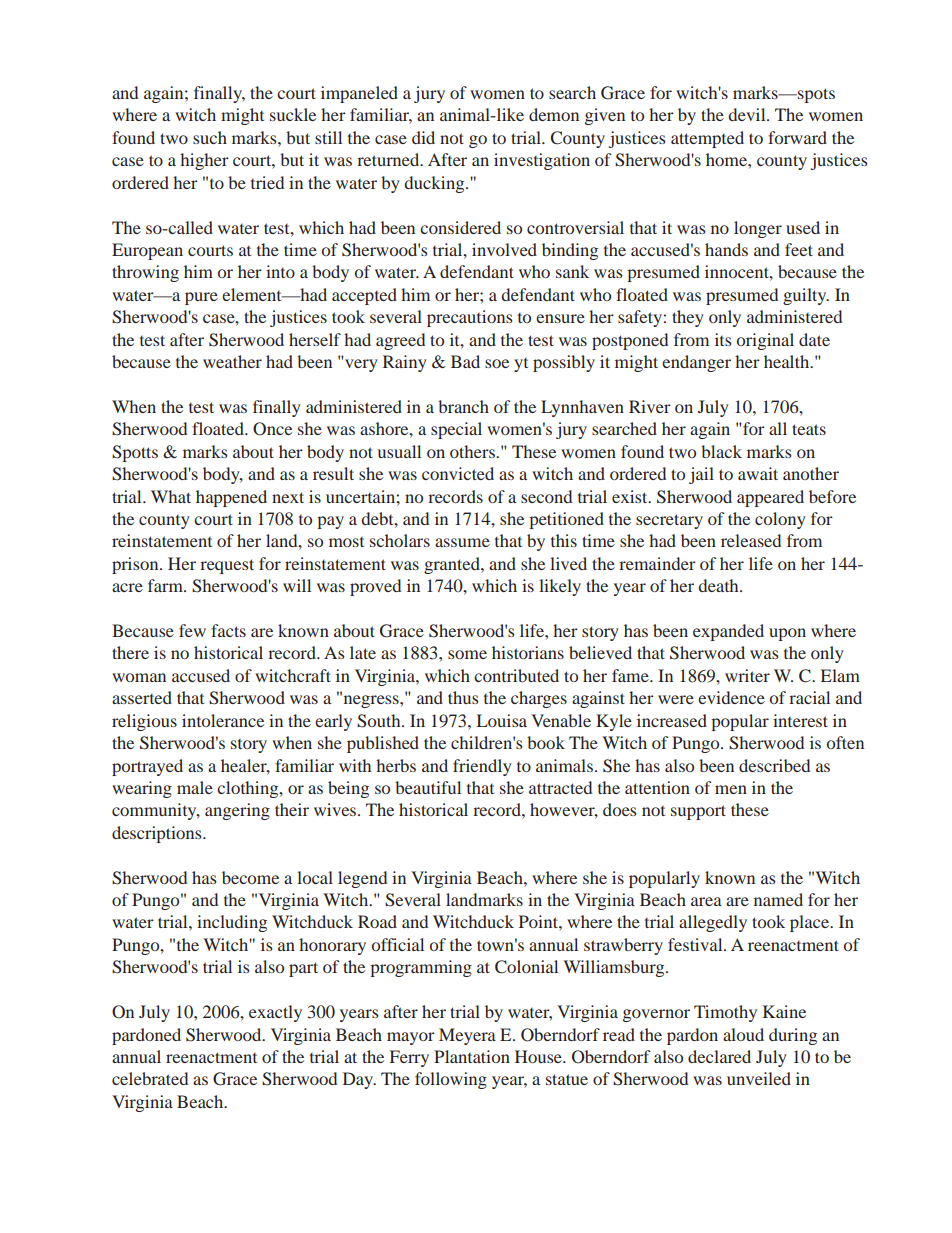 The width and height of the screenshot is (952, 1233). Describe the element at coordinates (797, 137) in the screenshot. I see `forward` at that location.
